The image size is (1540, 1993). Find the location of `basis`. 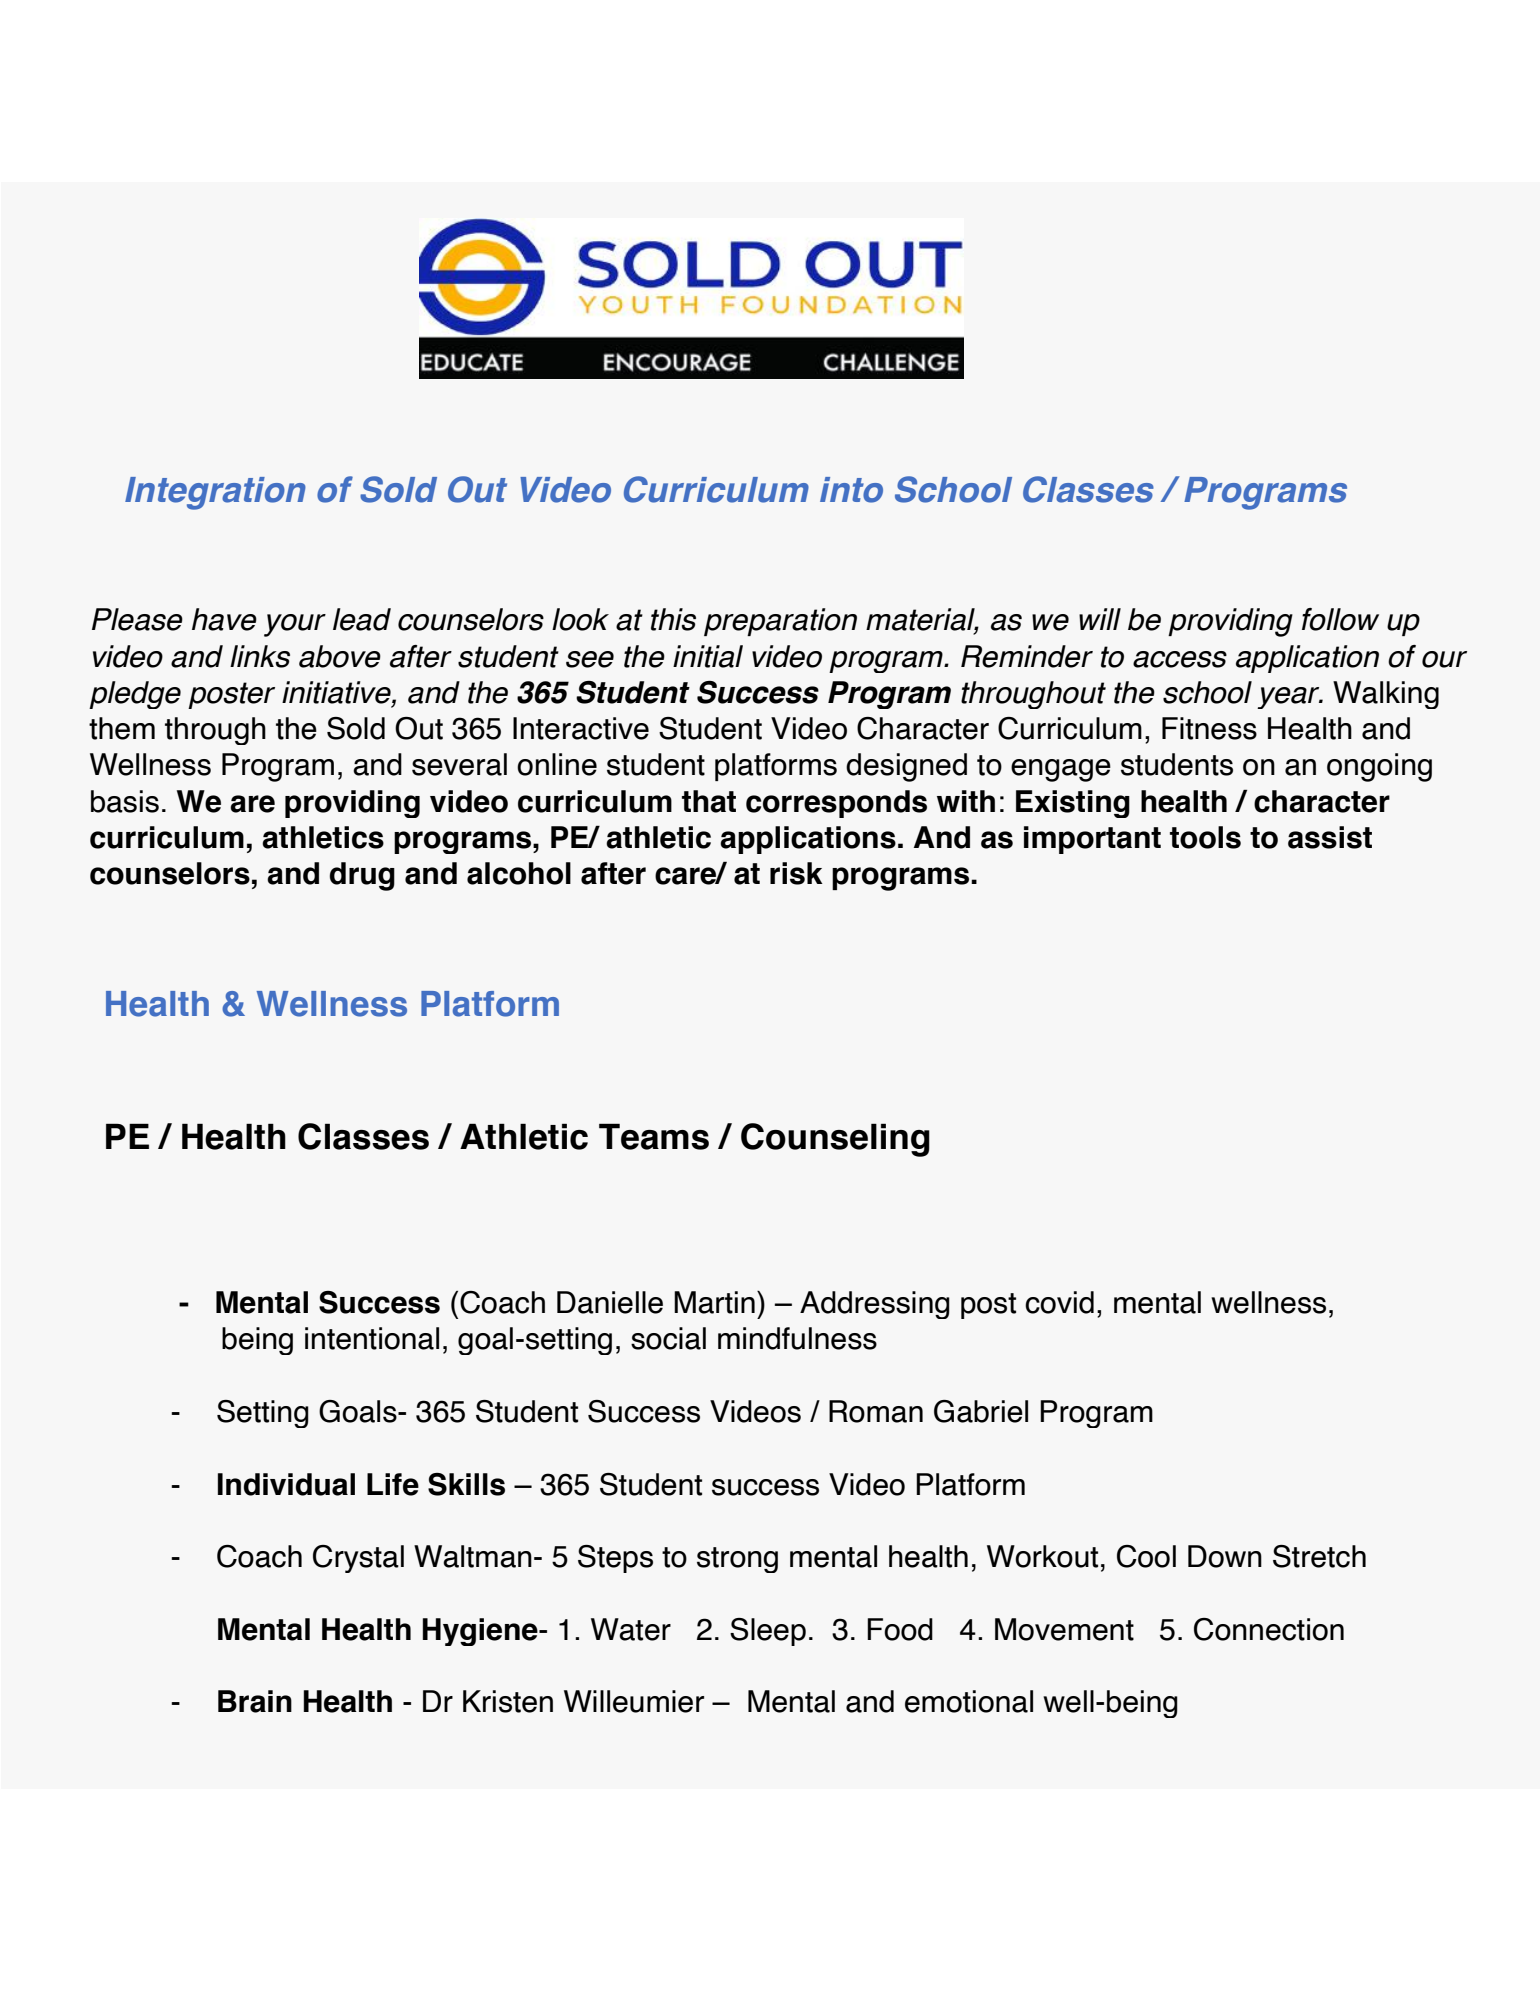

basis is located at coordinates (125, 801).
